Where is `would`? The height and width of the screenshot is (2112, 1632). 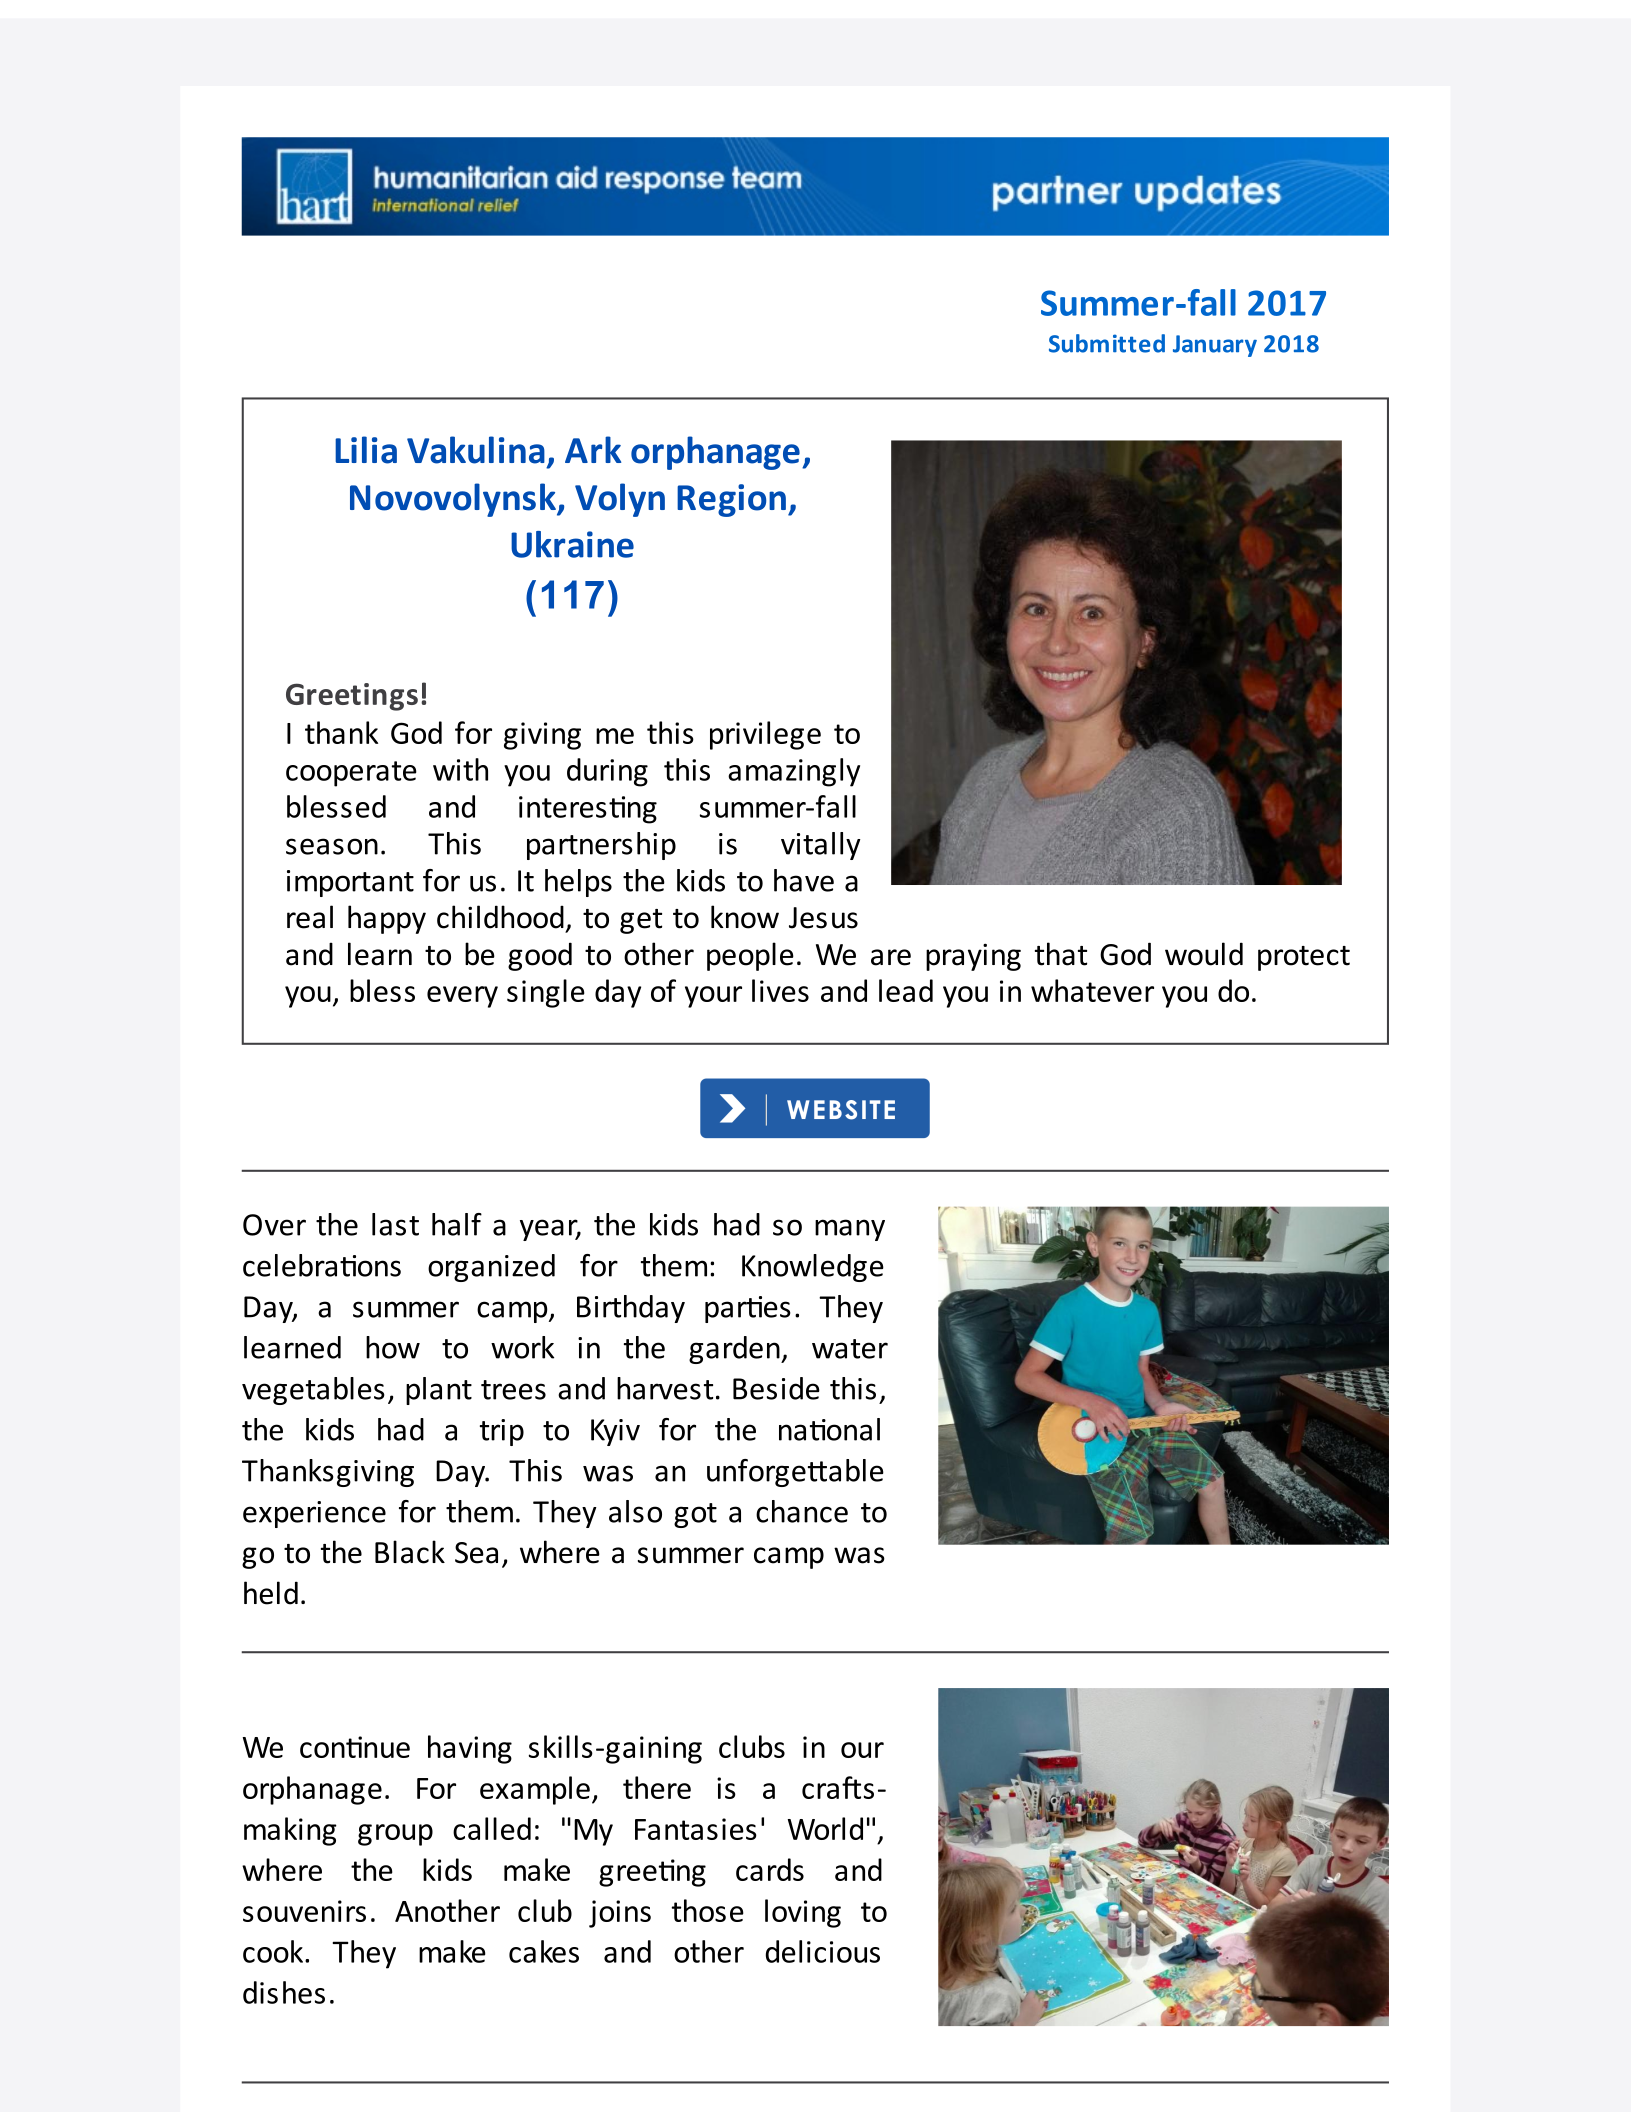
would is located at coordinates (1204, 954).
